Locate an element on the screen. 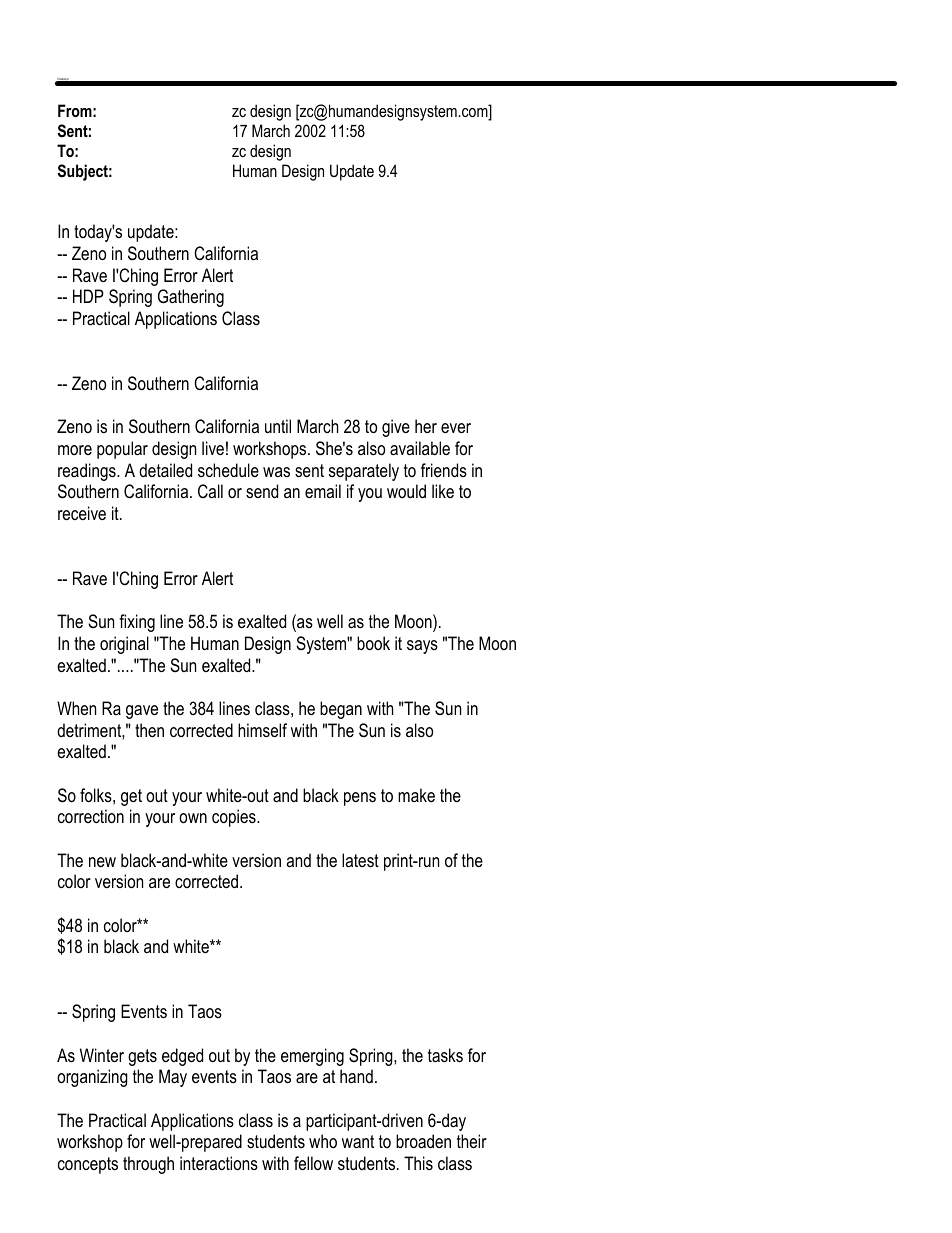 This screenshot has height=1233, width=952. himself is located at coordinates (262, 730).
